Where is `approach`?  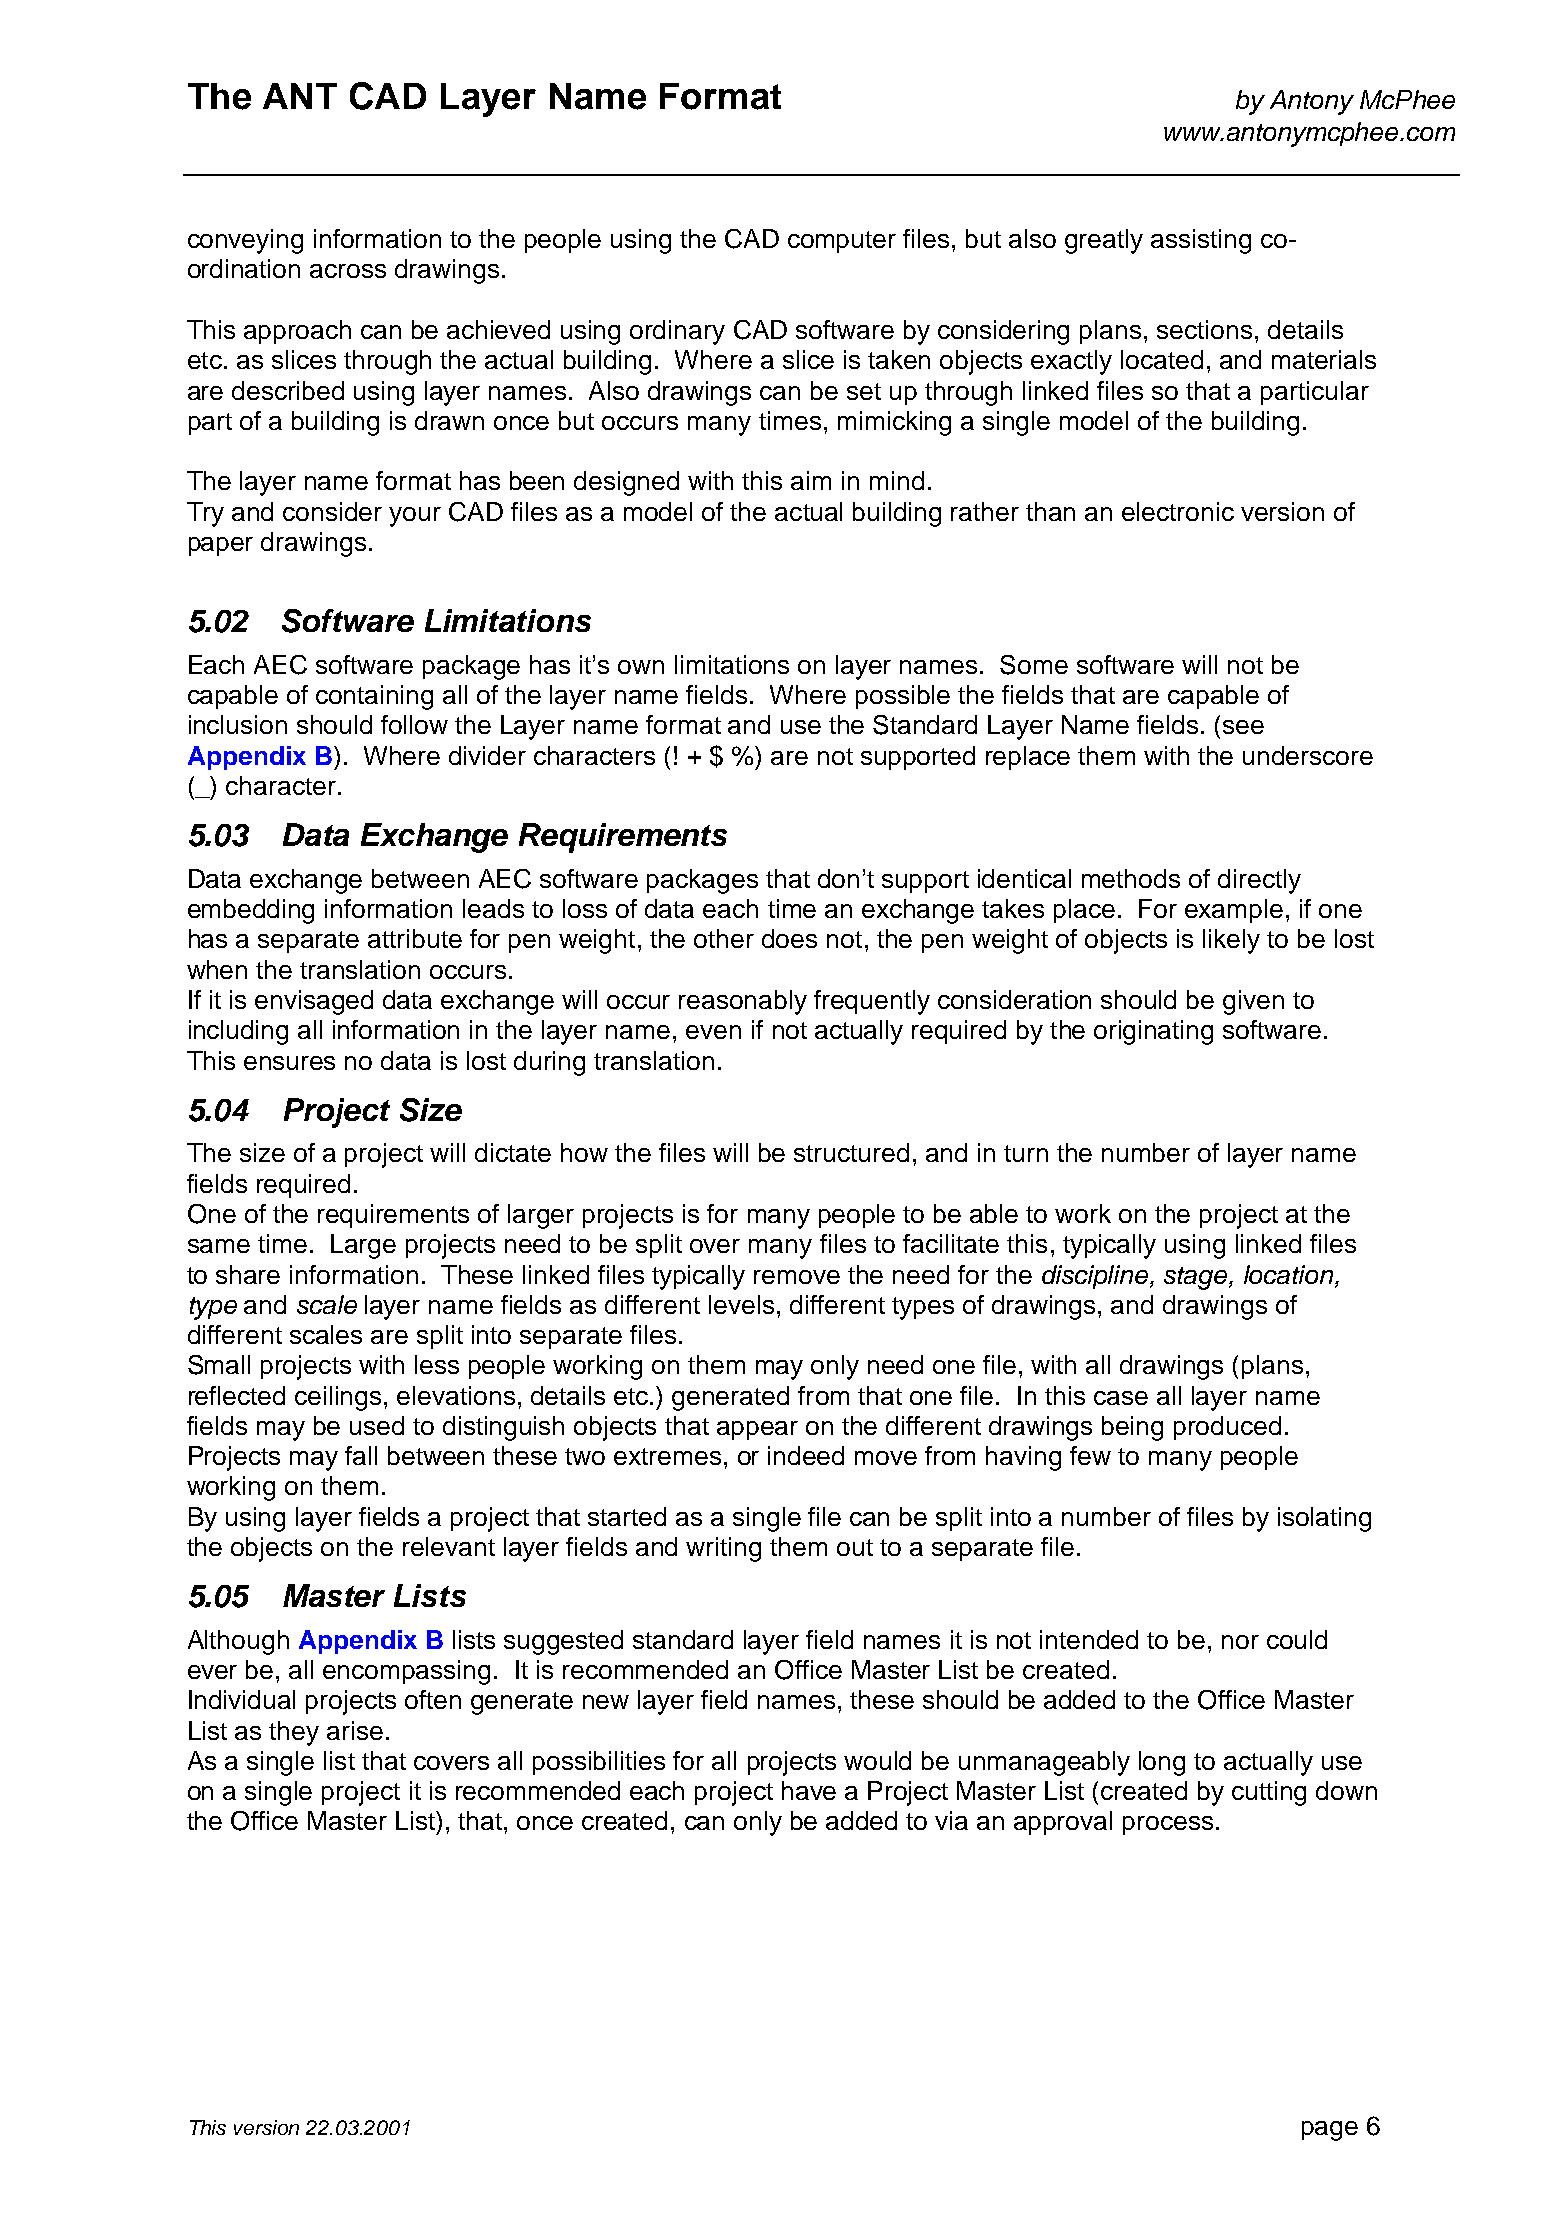
approach is located at coordinates (297, 332).
